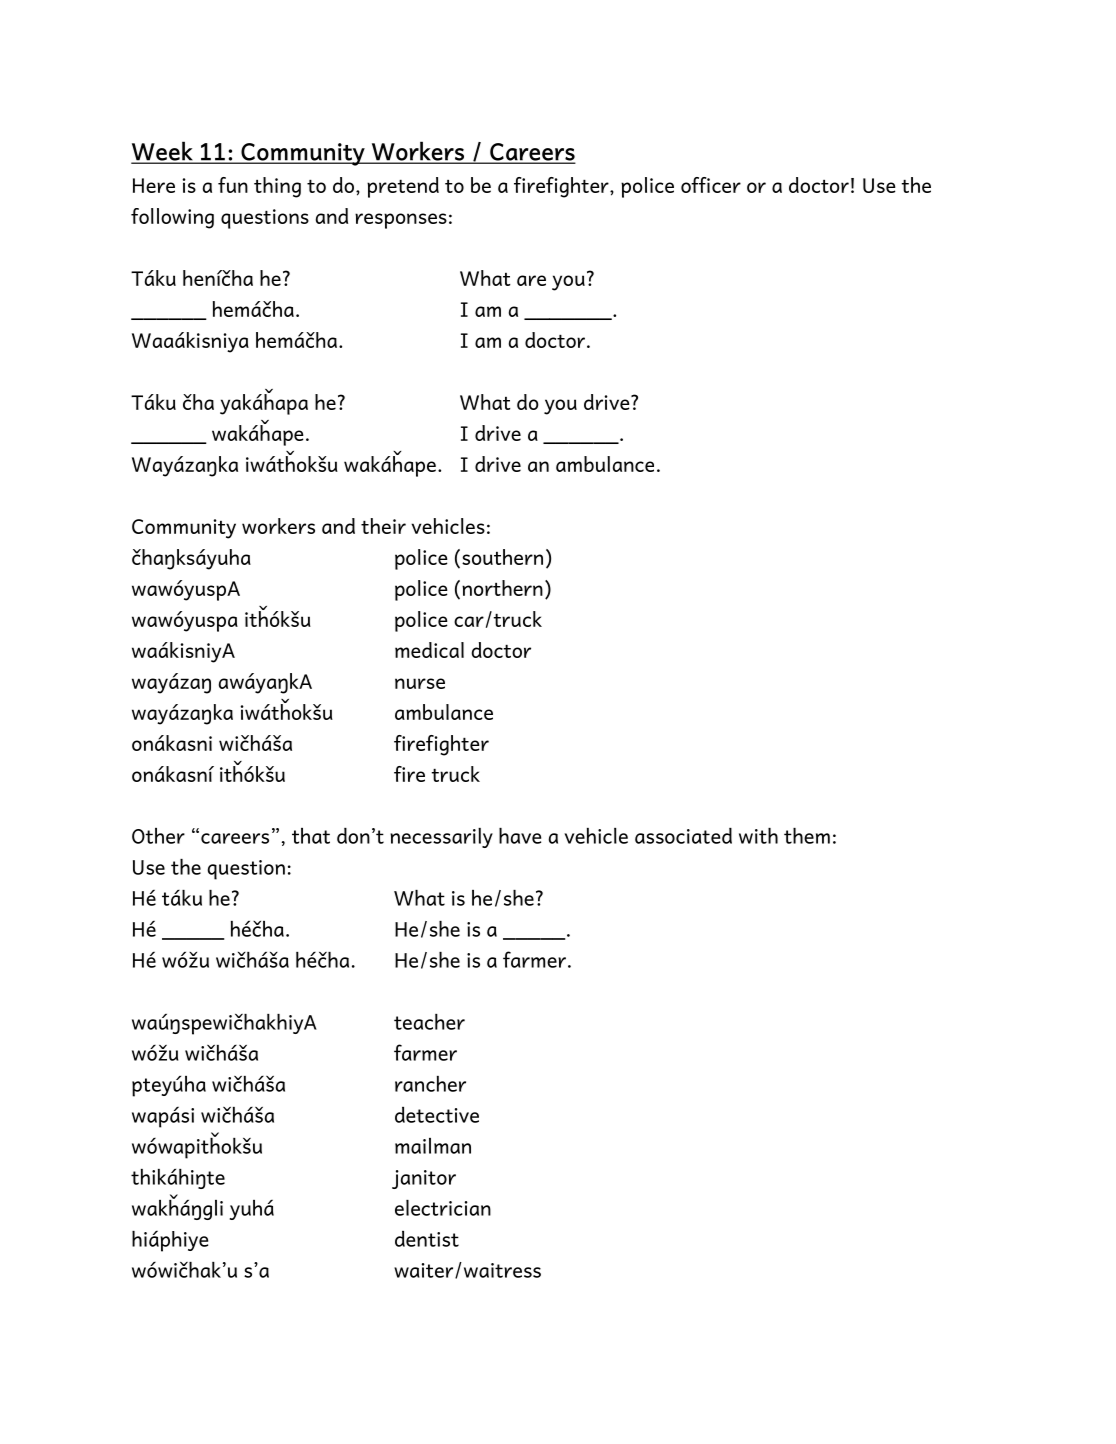  Describe the element at coordinates (758, 836) in the document. I see `with` at that location.
